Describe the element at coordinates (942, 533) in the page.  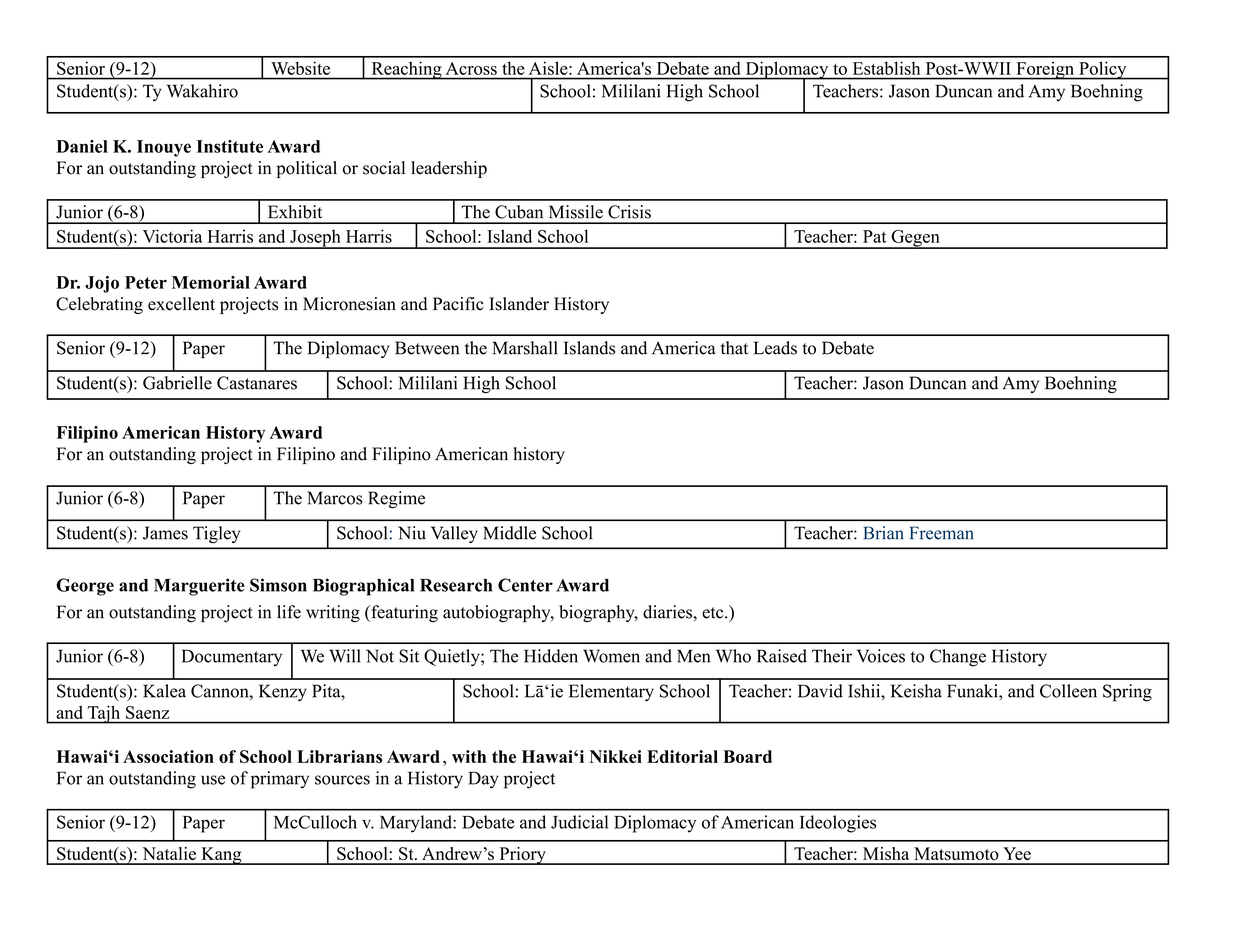
I see `Freeman` at that location.
